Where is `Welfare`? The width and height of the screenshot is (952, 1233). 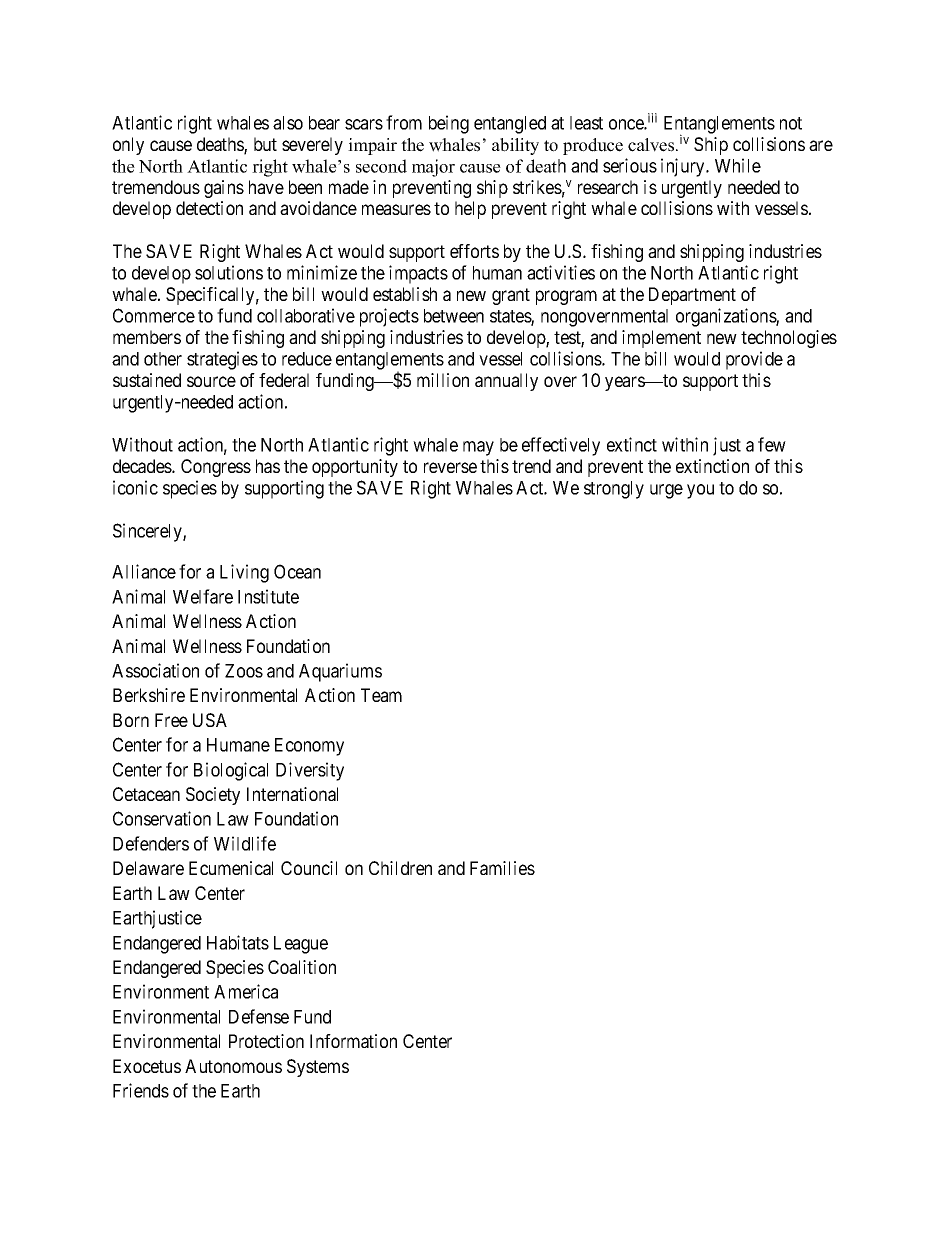
Welfare is located at coordinates (203, 596).
